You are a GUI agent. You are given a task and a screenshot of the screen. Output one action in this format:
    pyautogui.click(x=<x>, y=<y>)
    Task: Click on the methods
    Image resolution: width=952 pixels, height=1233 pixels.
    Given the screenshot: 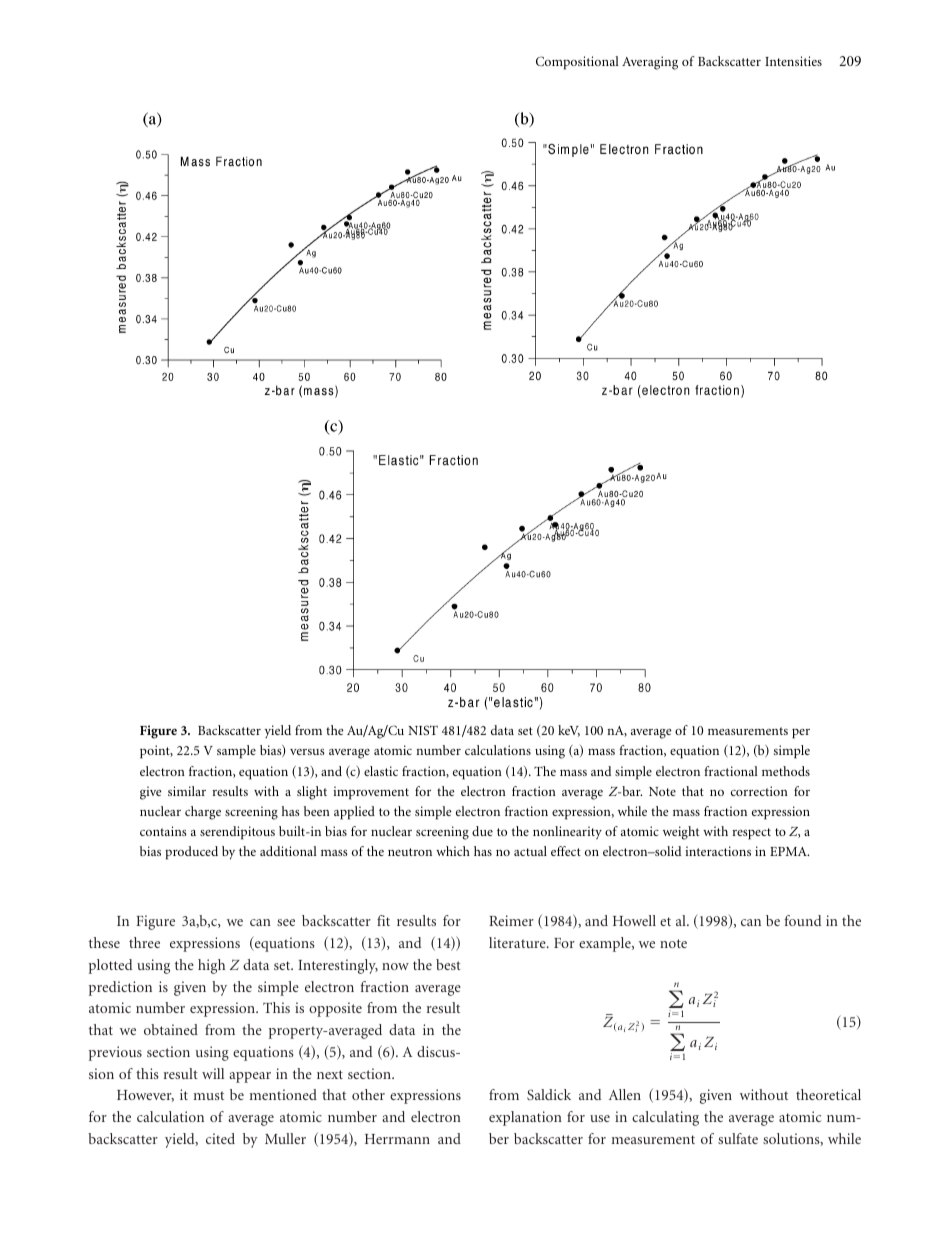 What is the action you would take?
    pyautogui.click(x=786, y=771)
